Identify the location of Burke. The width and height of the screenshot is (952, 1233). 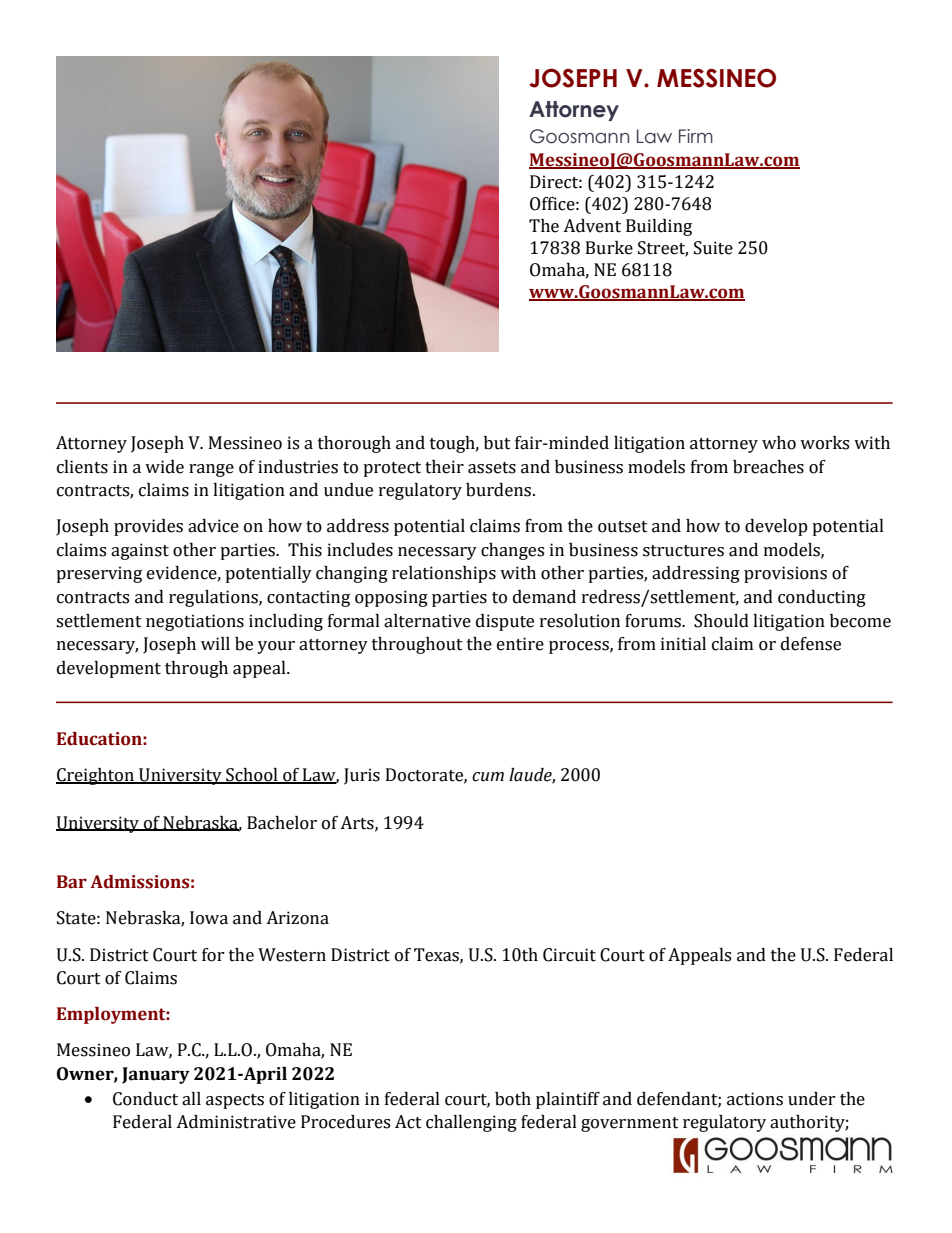
(609, 248).
